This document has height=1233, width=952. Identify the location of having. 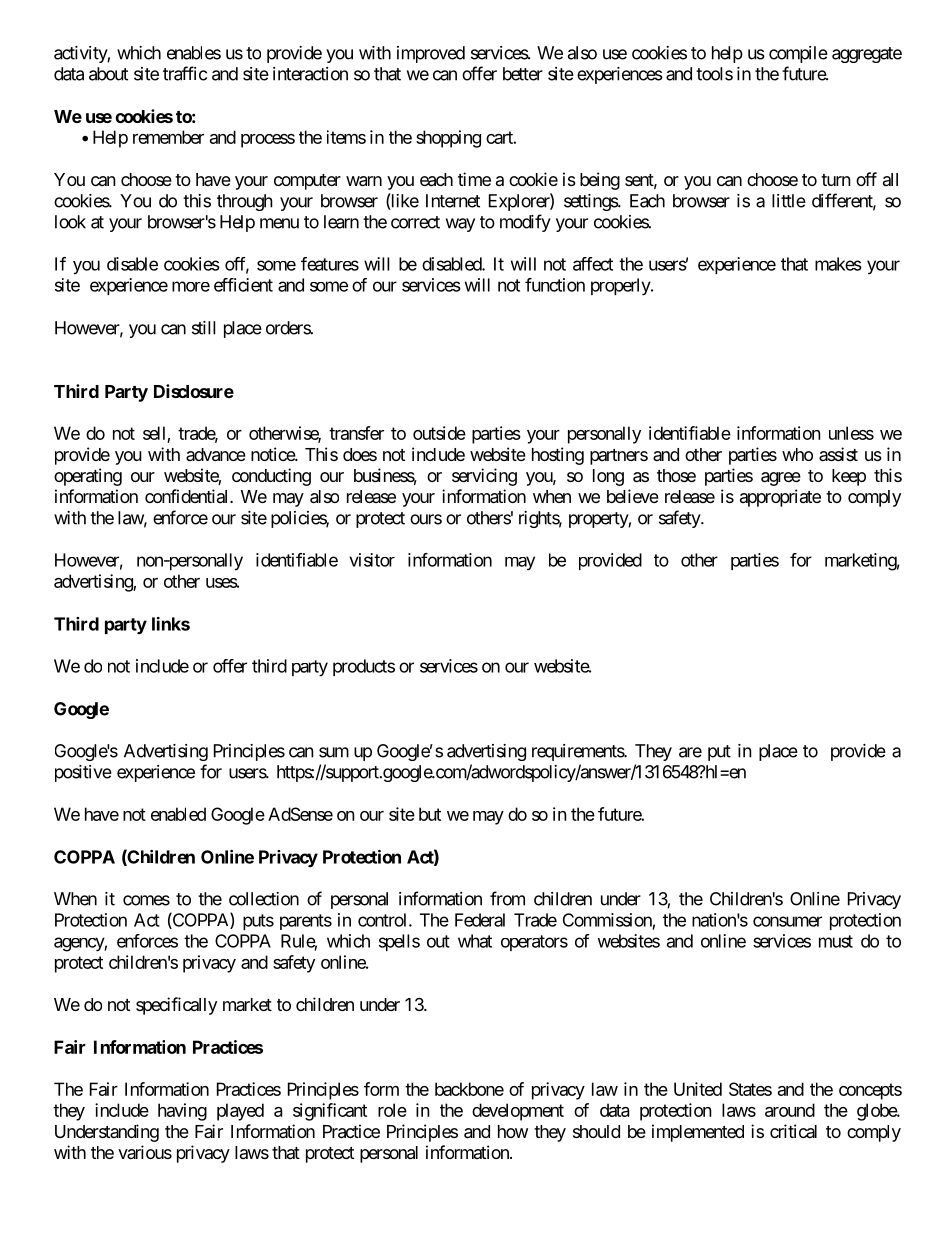
(182, 1112).
